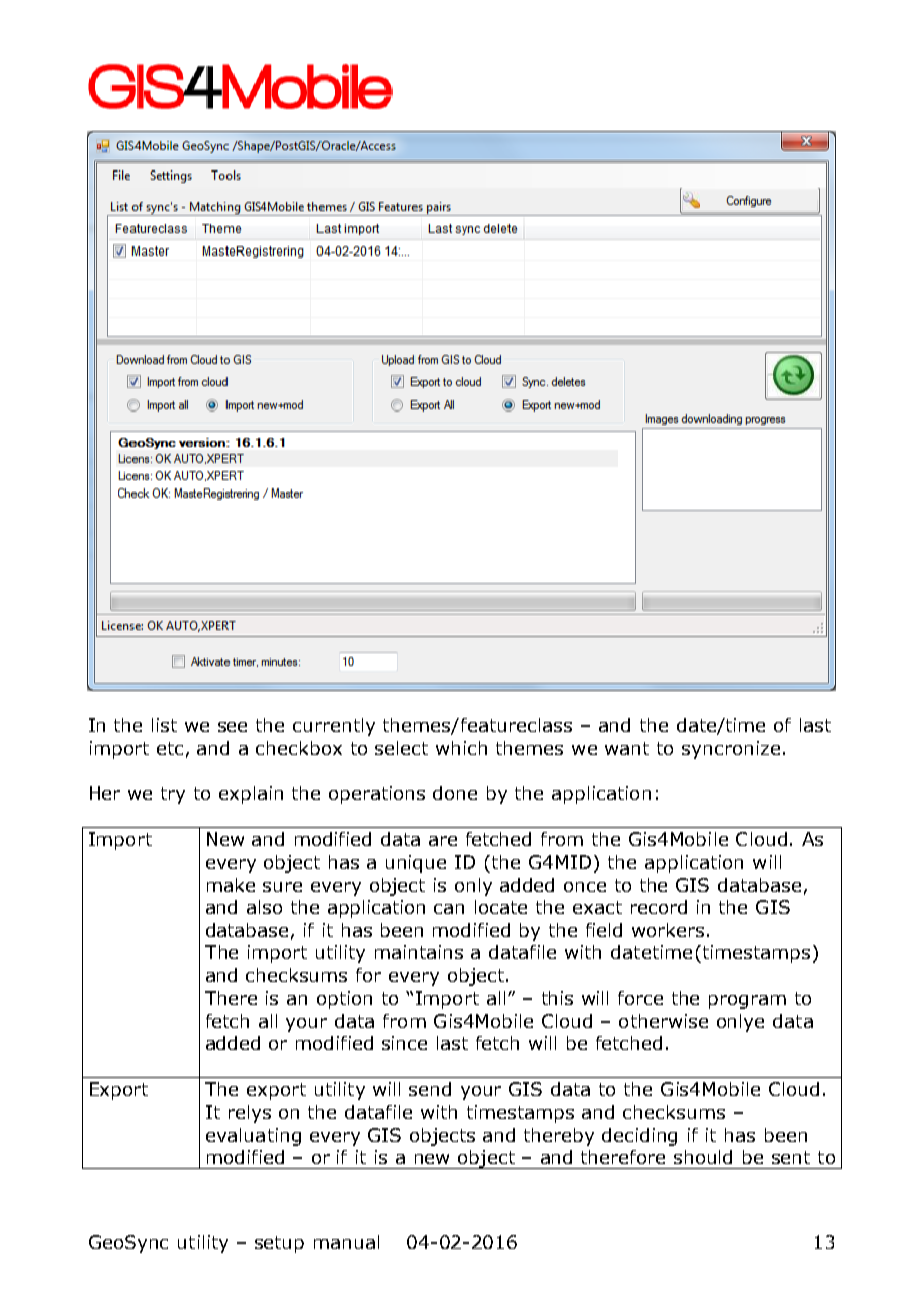 The width and height of the image is (924, 1308). Describe the element at coordinates (404, 1043) in the image. I see `since` at that location.
